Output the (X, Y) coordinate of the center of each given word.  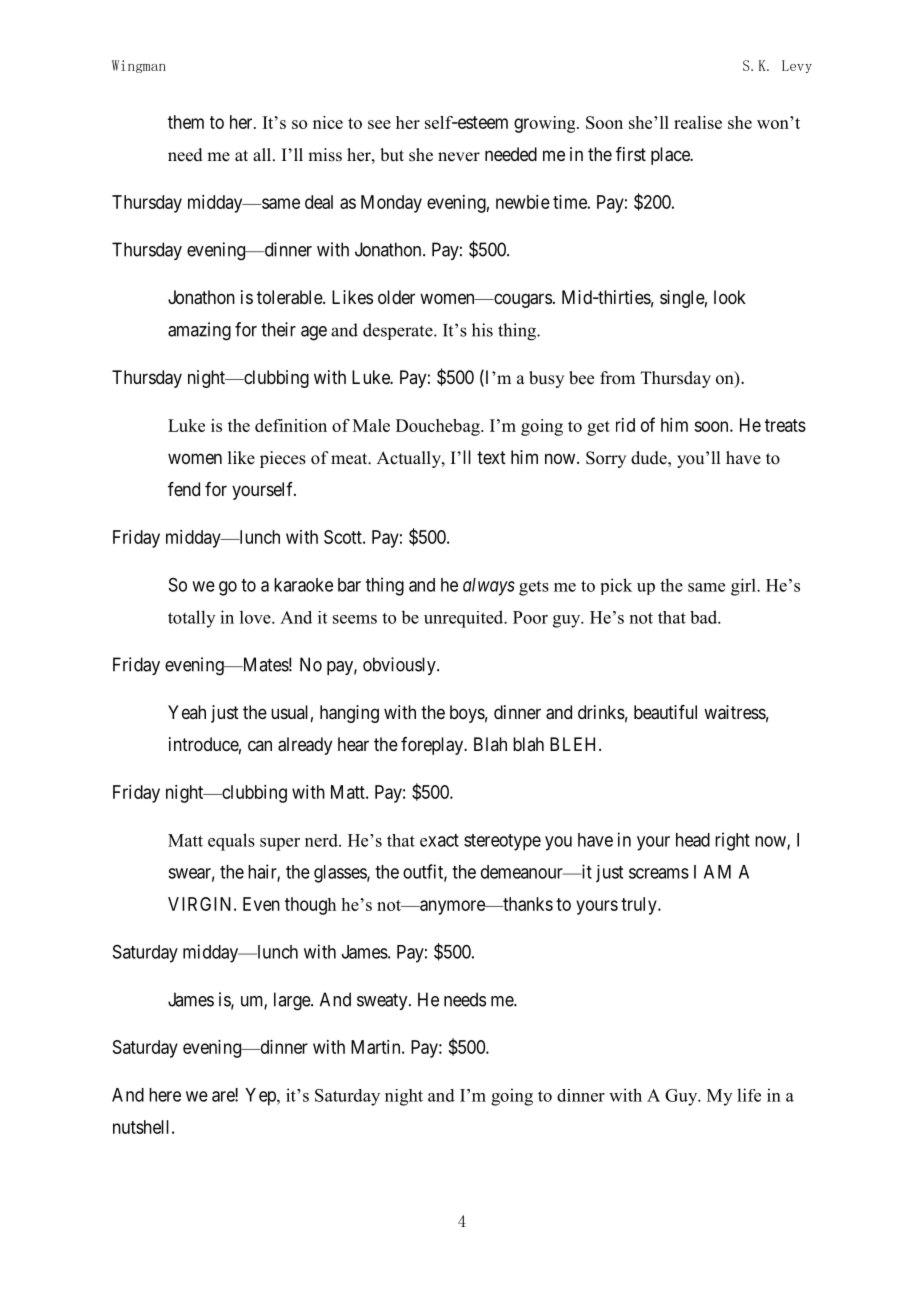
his (482, 330)
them (186, 122)
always (489, 587)
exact (439, 840)
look (730, 297)
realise (698, 122)
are (224, 1096)
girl (744, 587)
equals (231, 842)
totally (191, 619)
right (732, 841)
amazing (199, 331)
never (459, 157)
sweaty (383, 1001)
